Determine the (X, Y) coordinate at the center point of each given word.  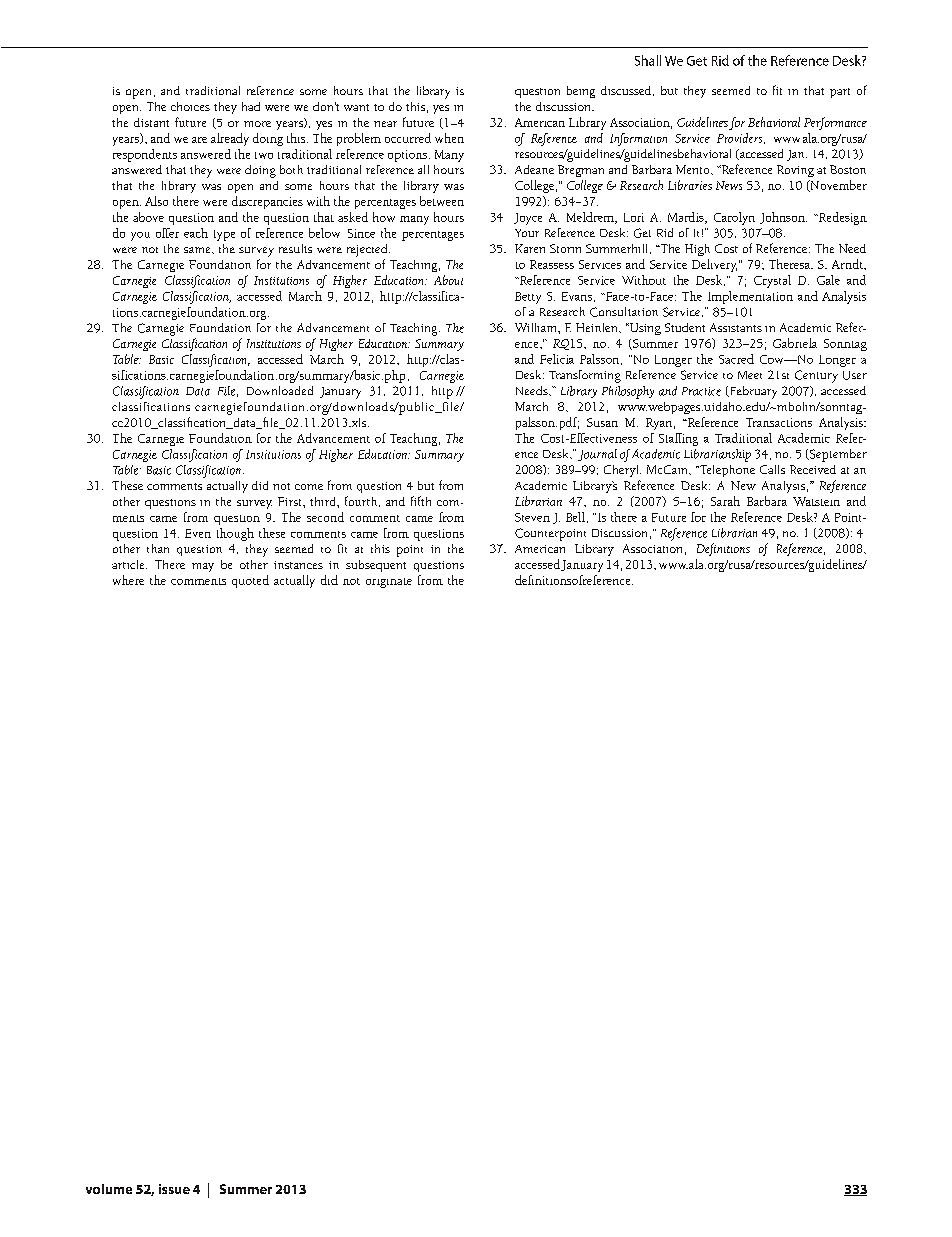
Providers (741, 138)
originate (389, 583)
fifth (421, 501)
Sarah (725, 501)
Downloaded (280, 390)
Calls (772, 469)
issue (174, 1189)
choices (190, 106)
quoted (250, 581)
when (449, 138)
